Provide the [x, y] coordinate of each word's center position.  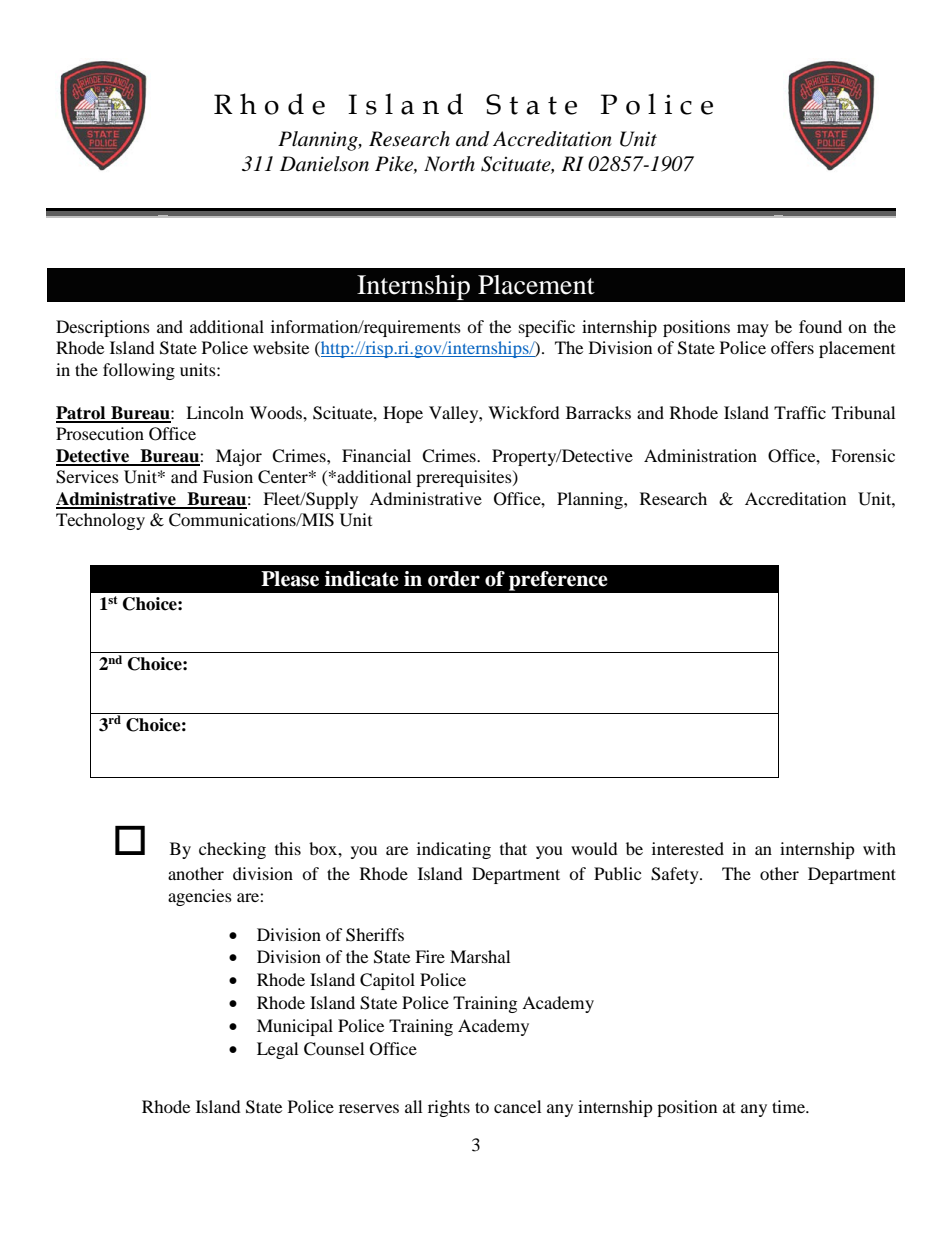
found [820, 326]
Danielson [324, 164]
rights [449, 1108]
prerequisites [465, 478]
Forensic [863, 455]
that [513, 848]
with [879, 848]
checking [232, 850]
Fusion [228, 476]
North [449, 164]
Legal [277, 1050]
